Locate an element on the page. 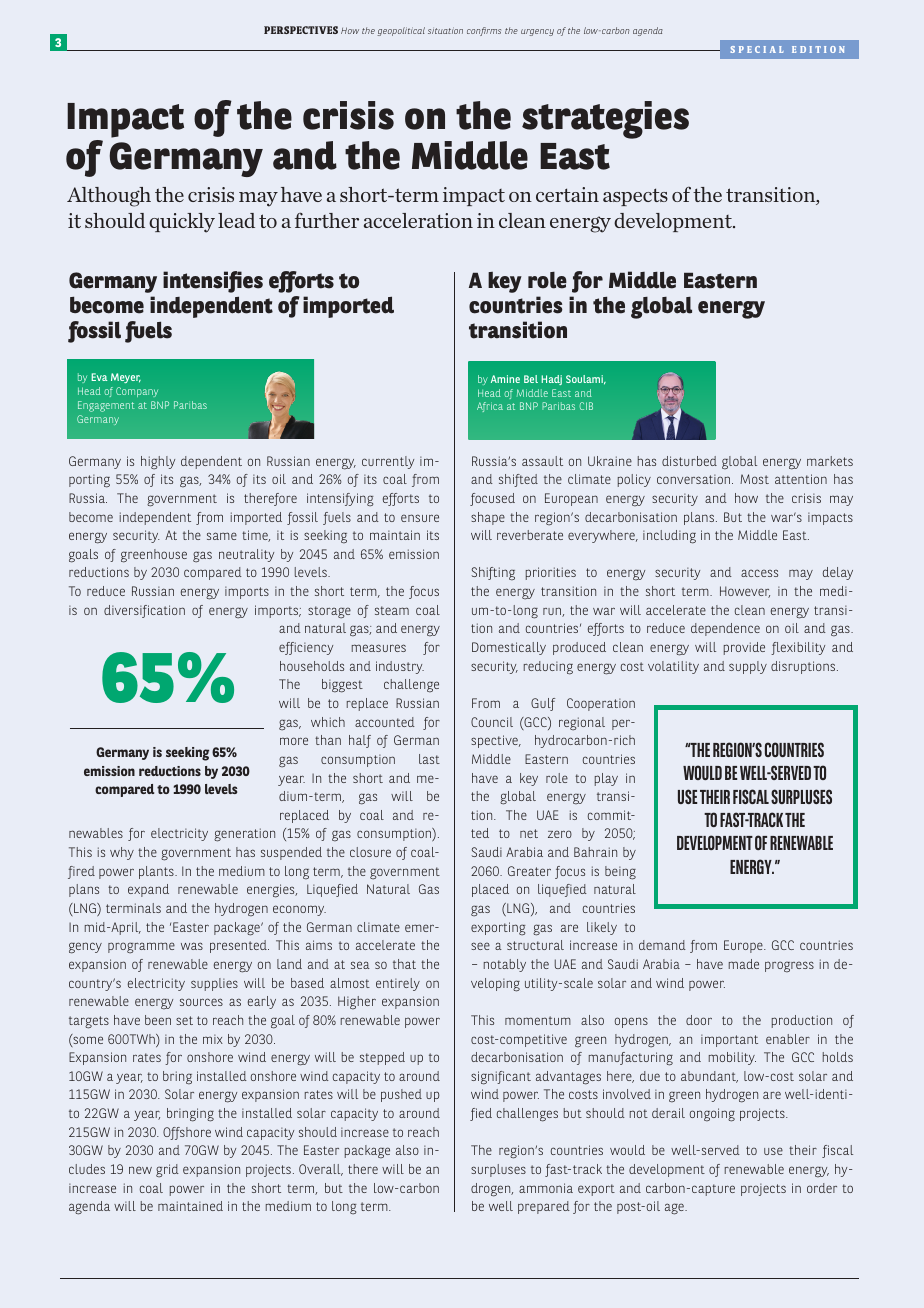  grid is located at coordinates (167, 1171).
